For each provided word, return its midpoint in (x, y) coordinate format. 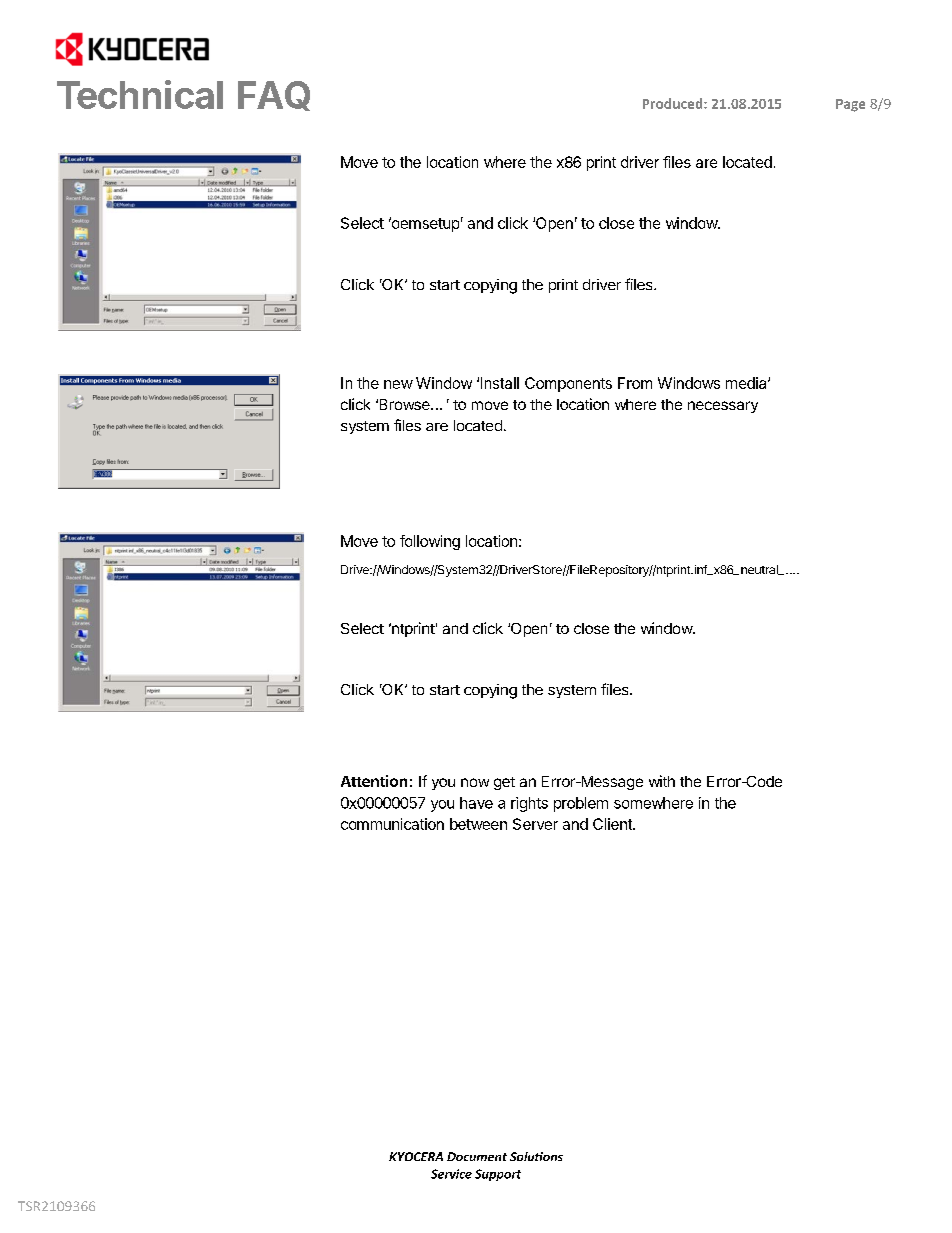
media (747, 383)
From (635, 383)
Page (850, 105)
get (504, 783)
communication (392, 824)
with (662, 781)
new (398, 384)
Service (451, 1174)
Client (613, 824)
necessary (723, 407)
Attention (374, 781)
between (478, 824)
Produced (674, 103)
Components (568, 384)
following (430, 542)
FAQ (274, 96)
